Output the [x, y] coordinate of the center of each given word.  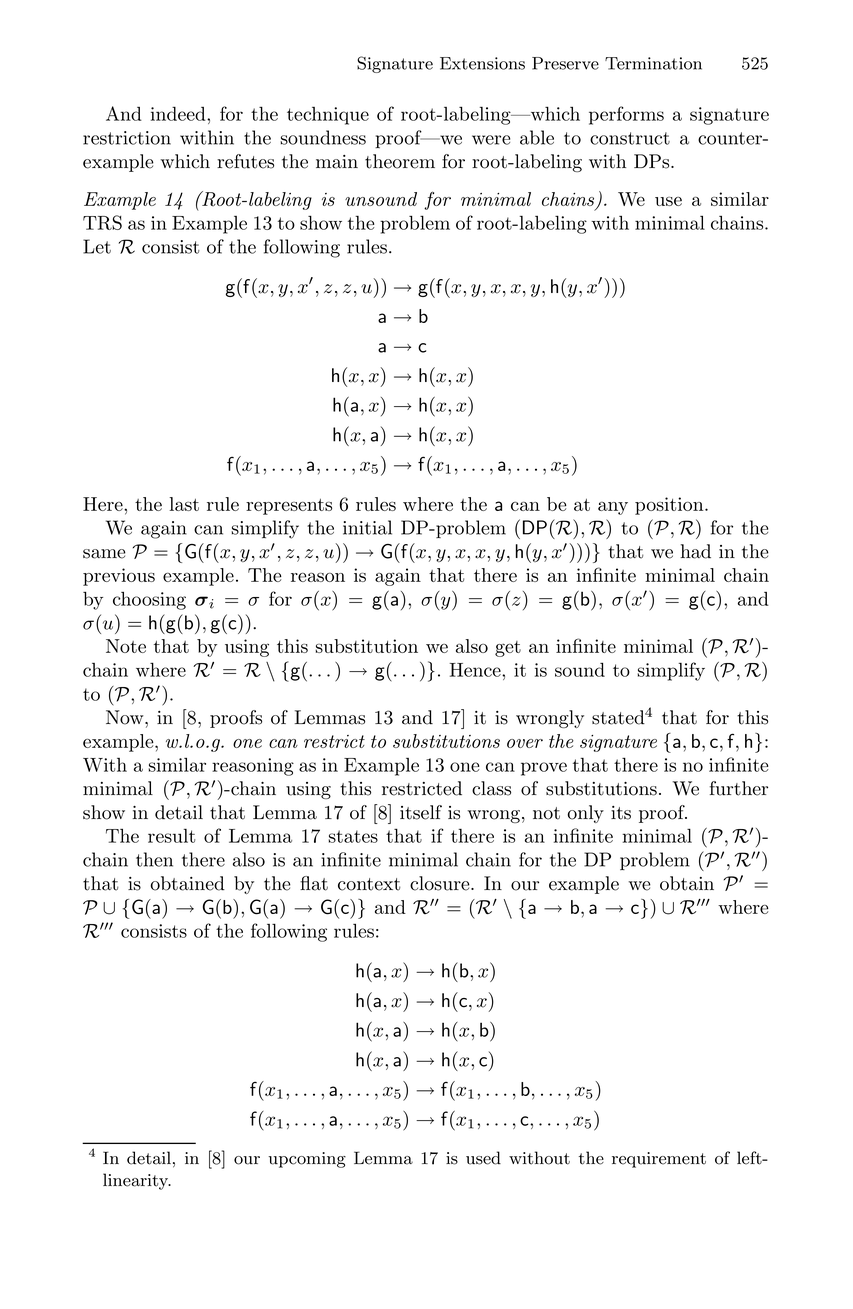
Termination [653, 63]
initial [367, 527]
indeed [179, 114]
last [184, 504]
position [670, 506]
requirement [659, 1160]
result [171, 836]
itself [421, 812]
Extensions [482, 63]
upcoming [307, 1160]
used [483, 1158]
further [739, 788]
